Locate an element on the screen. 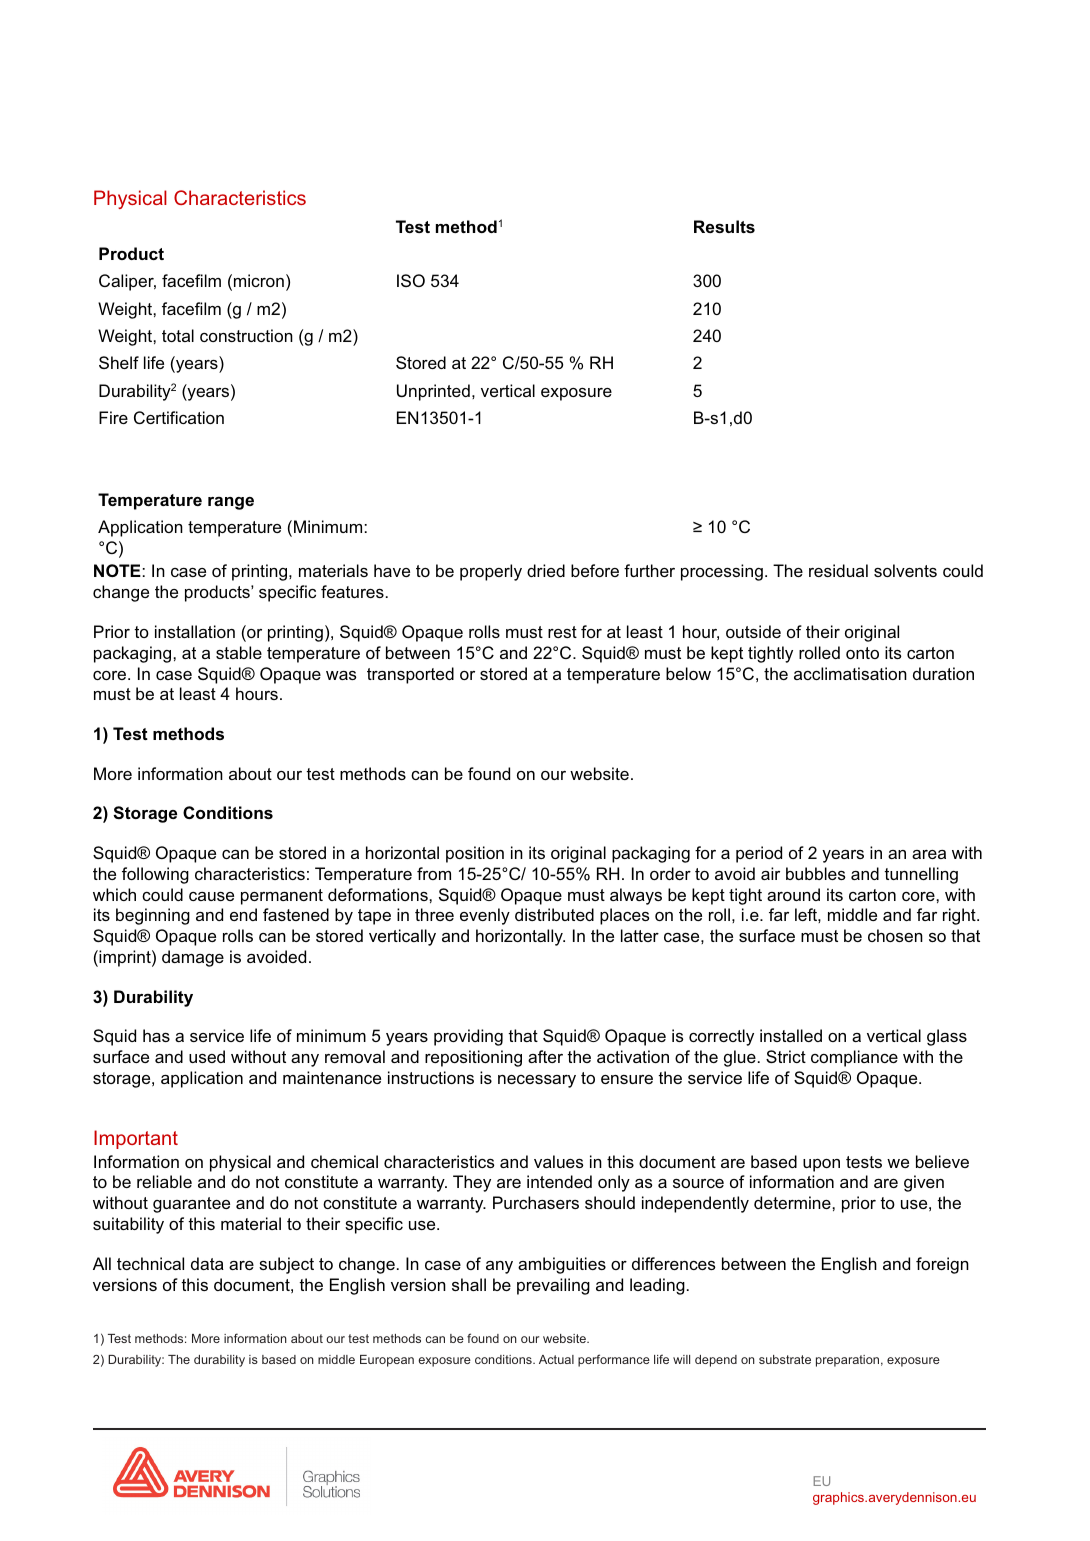 This screenshot has width=1090, height=1541. construction is located at coordinates (246, 335).
